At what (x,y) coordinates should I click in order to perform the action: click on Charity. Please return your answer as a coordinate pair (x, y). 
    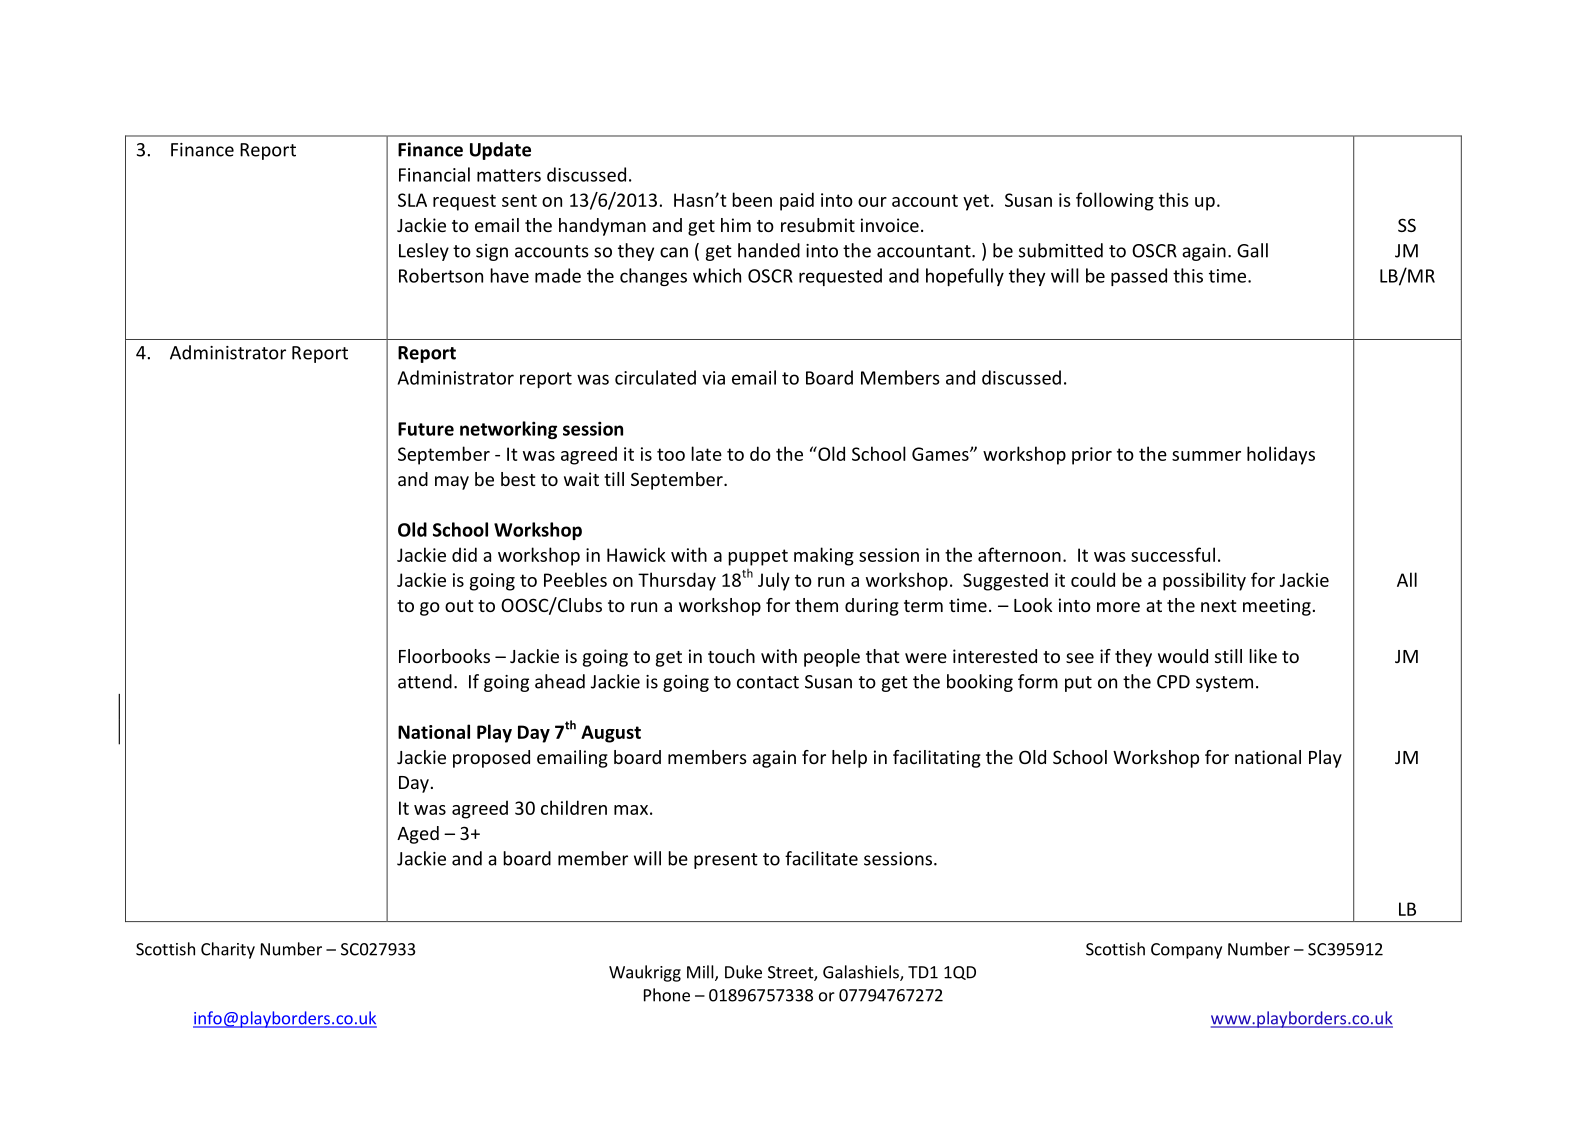
    Looking at the image, I should click on (228, 950).
